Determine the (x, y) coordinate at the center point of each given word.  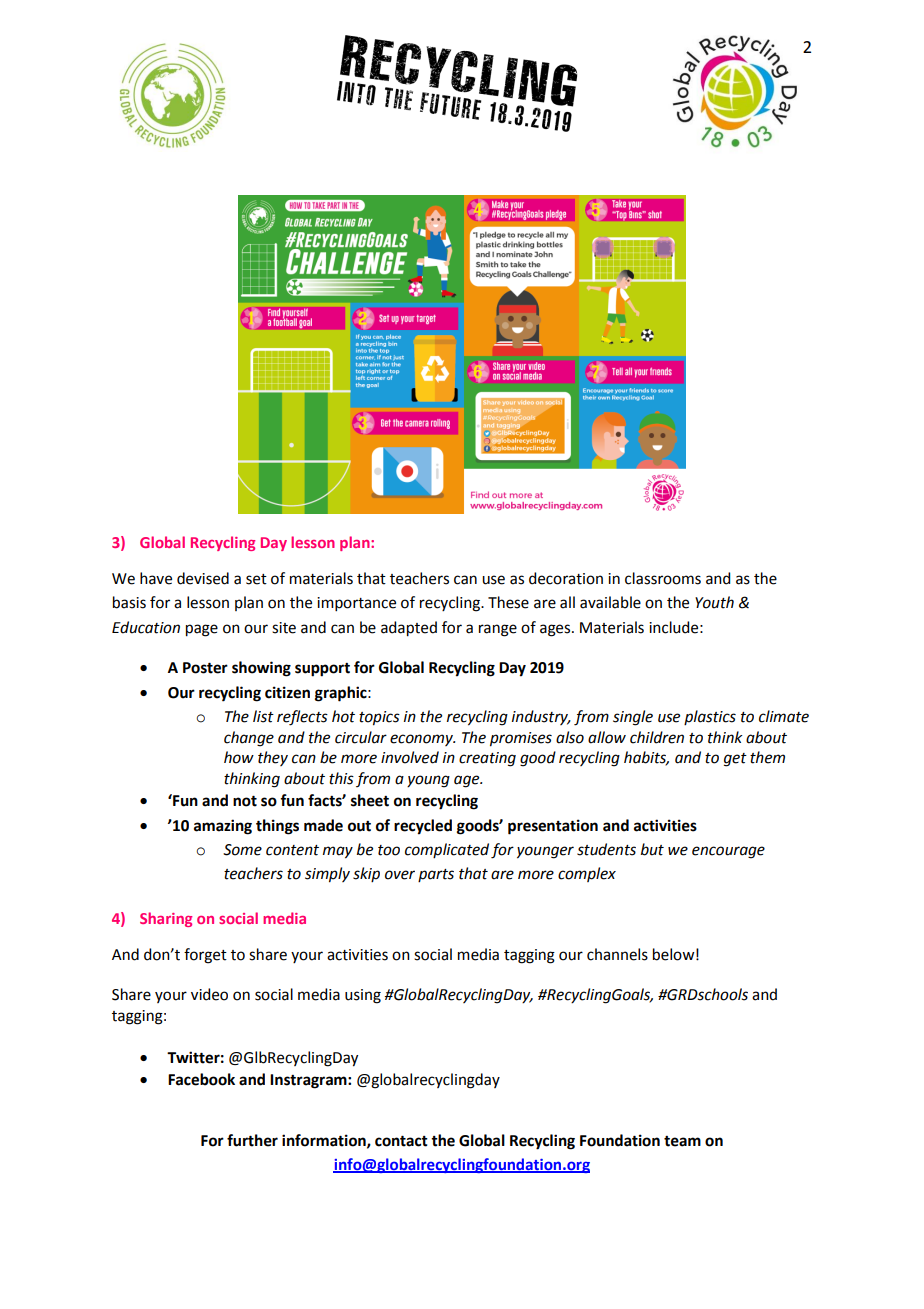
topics (379, 718)
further (252, 1140)
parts (436, 875)
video (209, 994)
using (363, 996)
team (682, 1141)
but (652, 849)
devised (203, 578)
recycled (423, 827)
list (263, 716)
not (245, 801)
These (508, 602)
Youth (714, 602)
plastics (710, 717)
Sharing (166, 919)
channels (617, 954)
